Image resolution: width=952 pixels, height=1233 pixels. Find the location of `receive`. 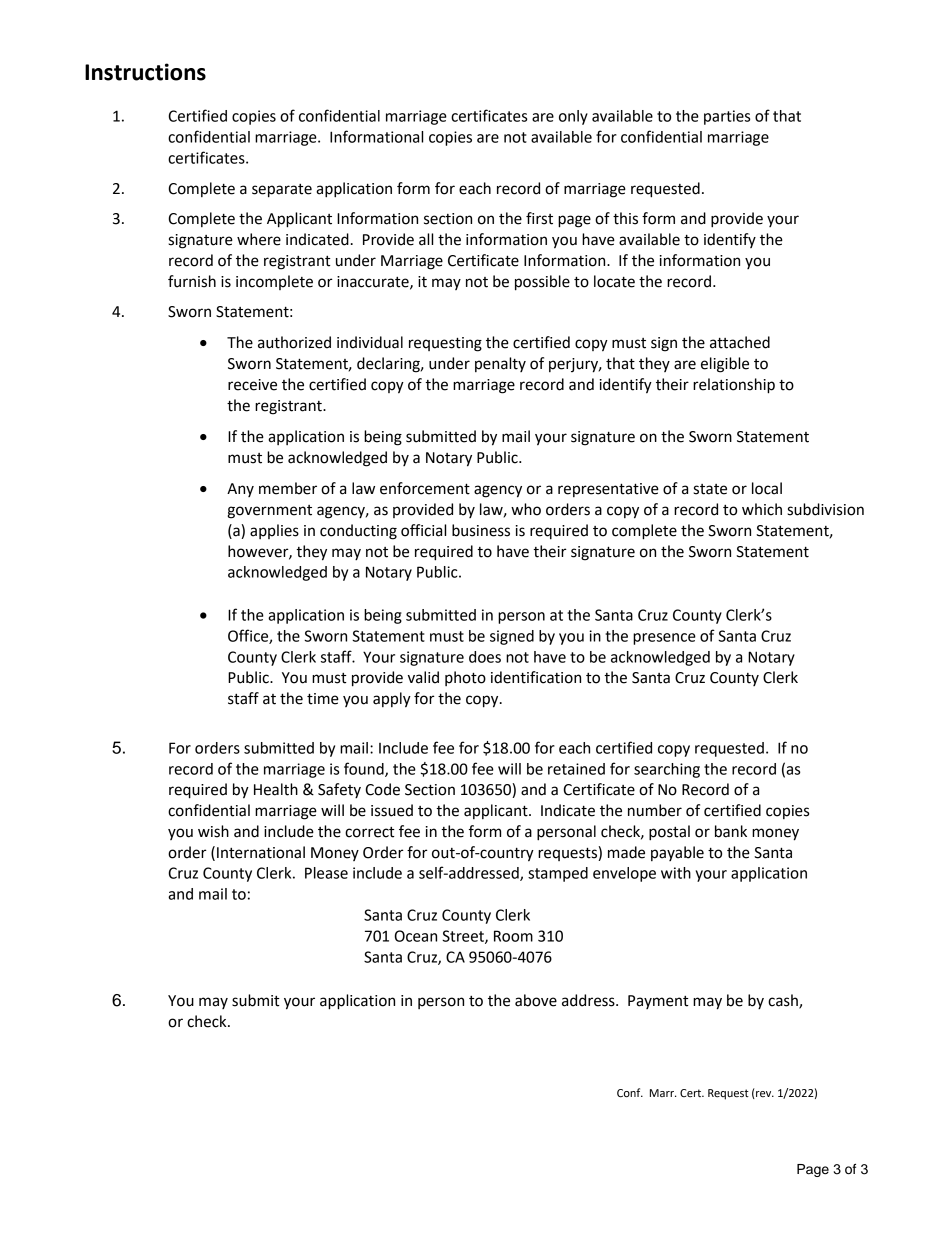

receive is located at coordinates (252, 385).
